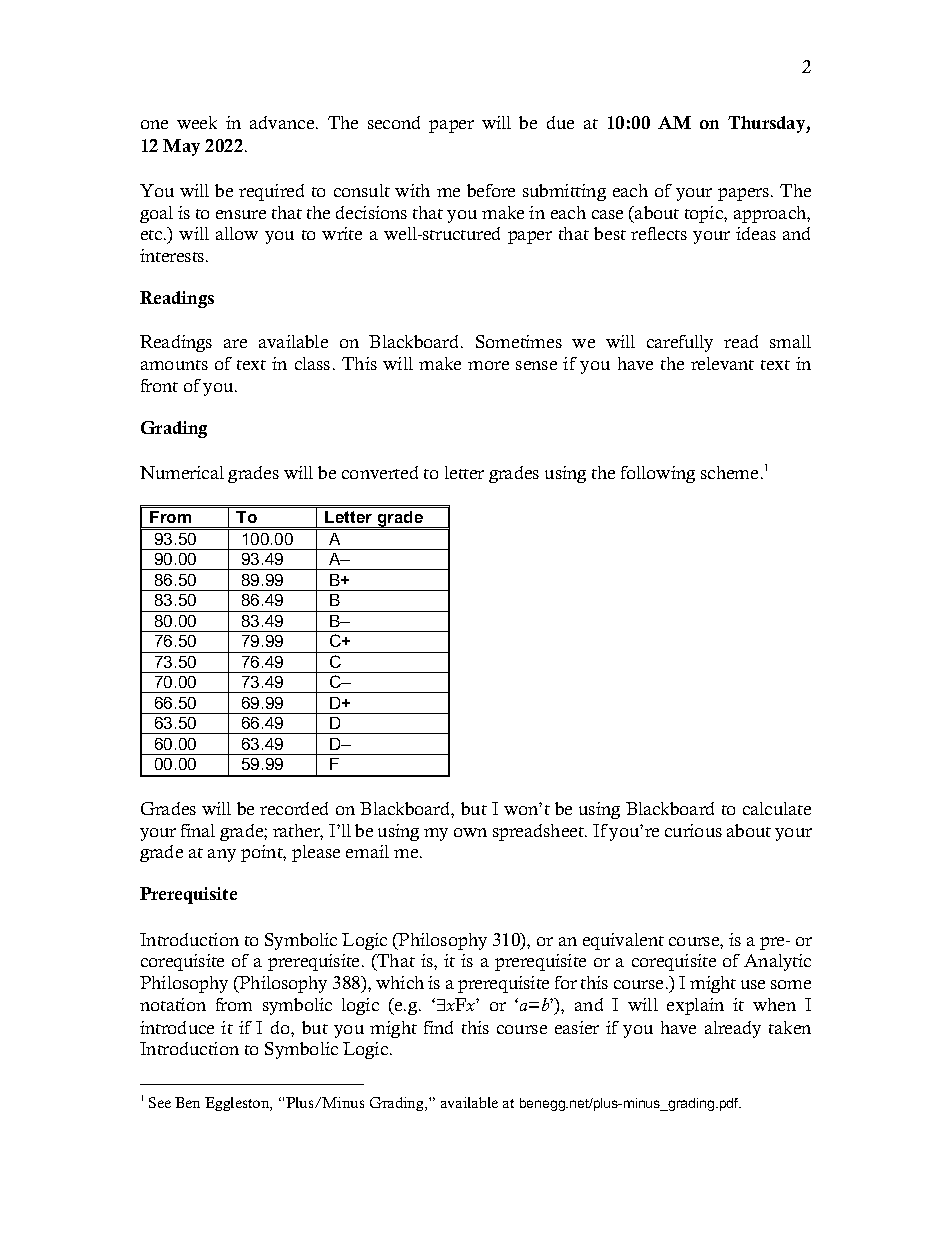 This screenshot has height=1233, width=952. What do you see at coordinates (222, 855) in the screenshot?
I see `any` at bounding box center [222, 855].
